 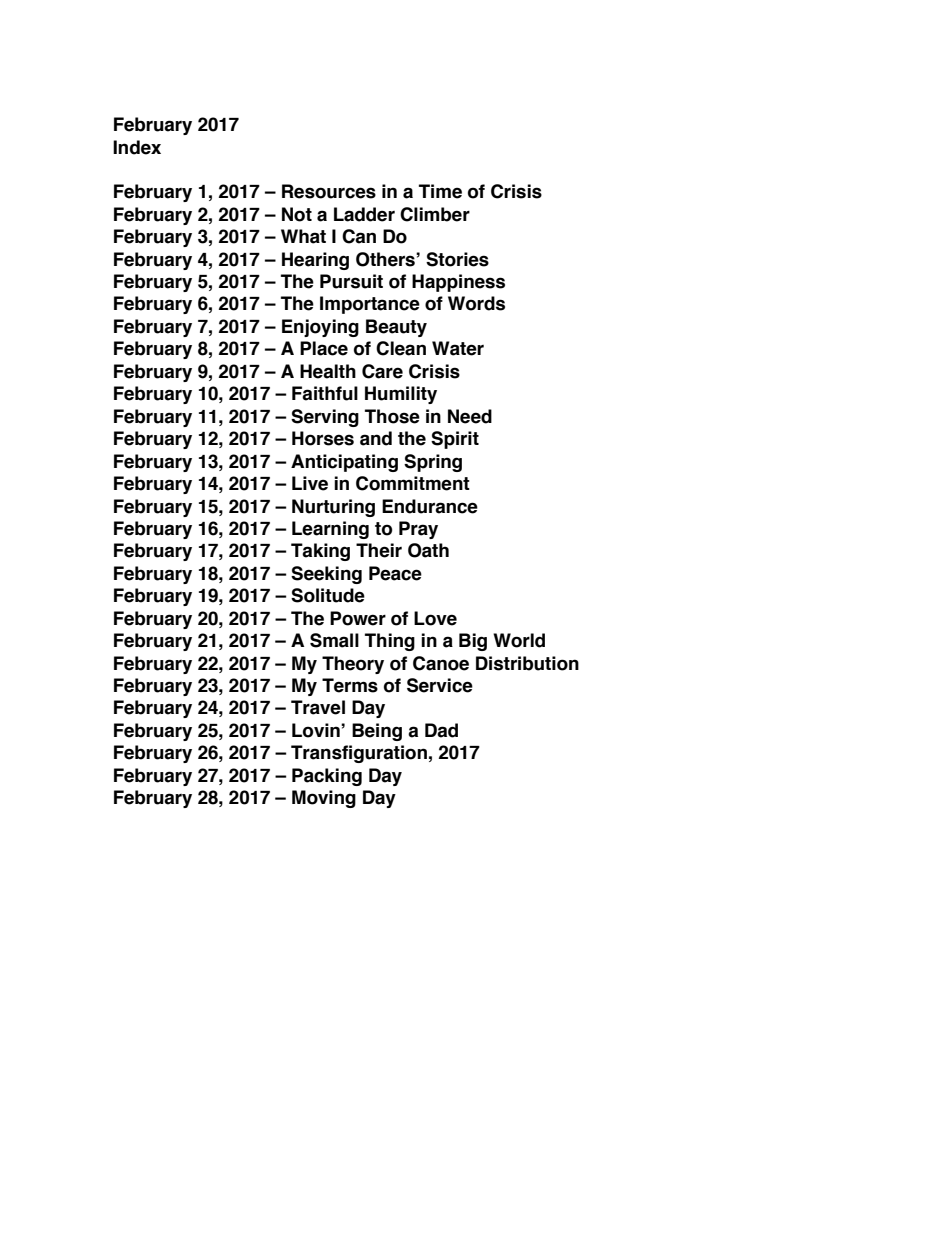 What do you see at coordinates (440, 191) in the image?
I see `Time` at bounding box center [440, 191].
